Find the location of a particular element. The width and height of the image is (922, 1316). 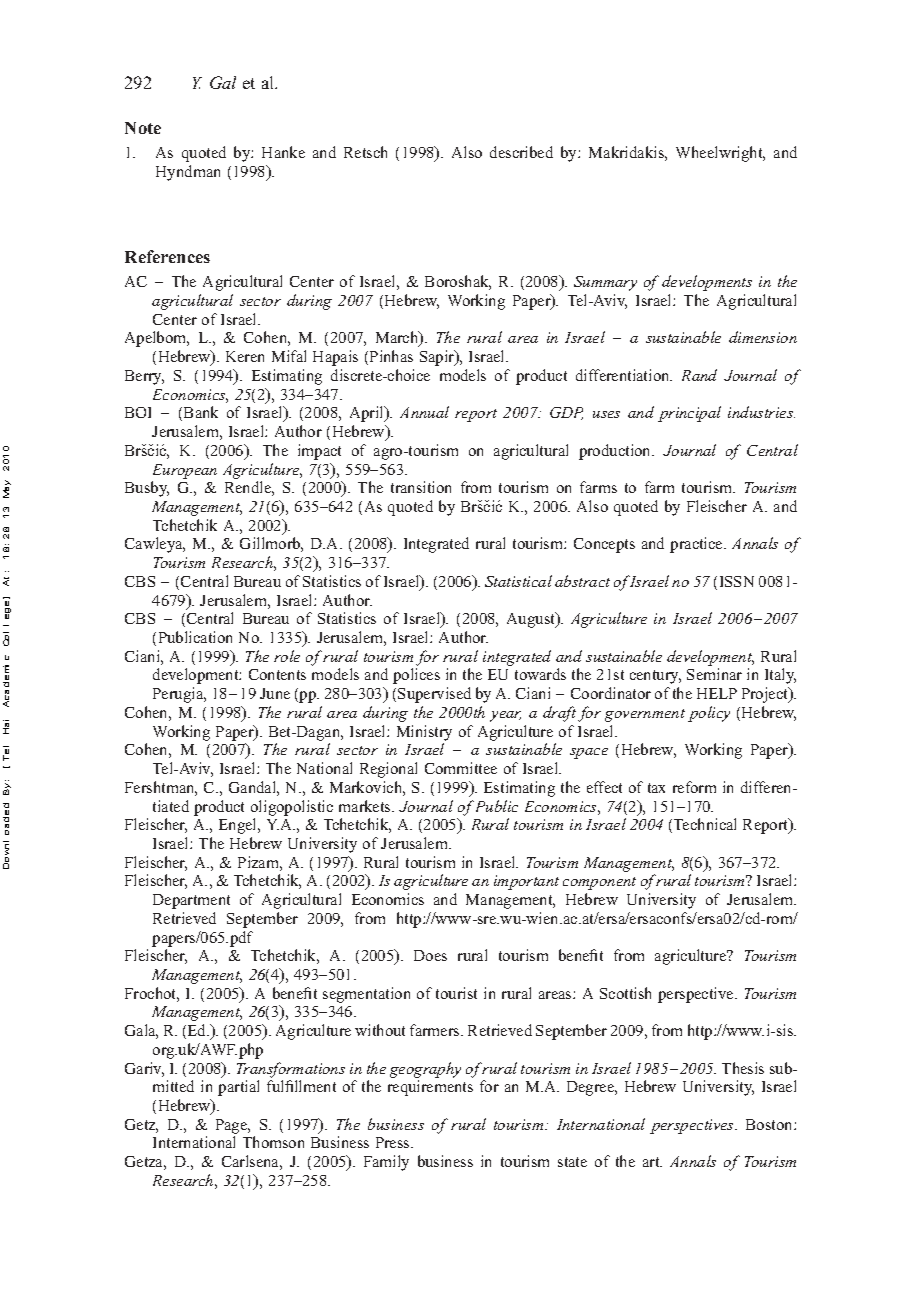

Bank is located at coordinates (201, 412).
